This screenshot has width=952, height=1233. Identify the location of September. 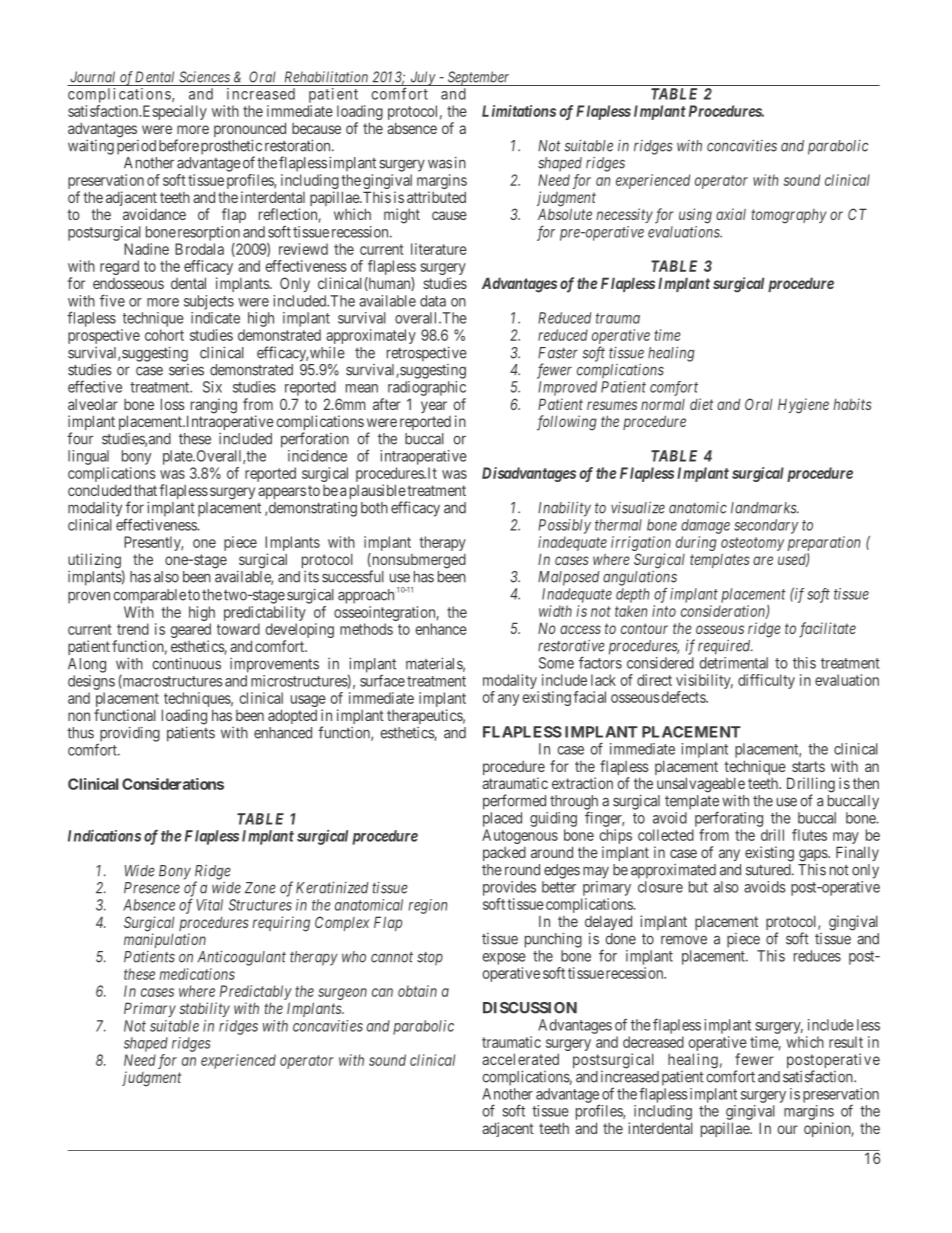
(479, 78).
